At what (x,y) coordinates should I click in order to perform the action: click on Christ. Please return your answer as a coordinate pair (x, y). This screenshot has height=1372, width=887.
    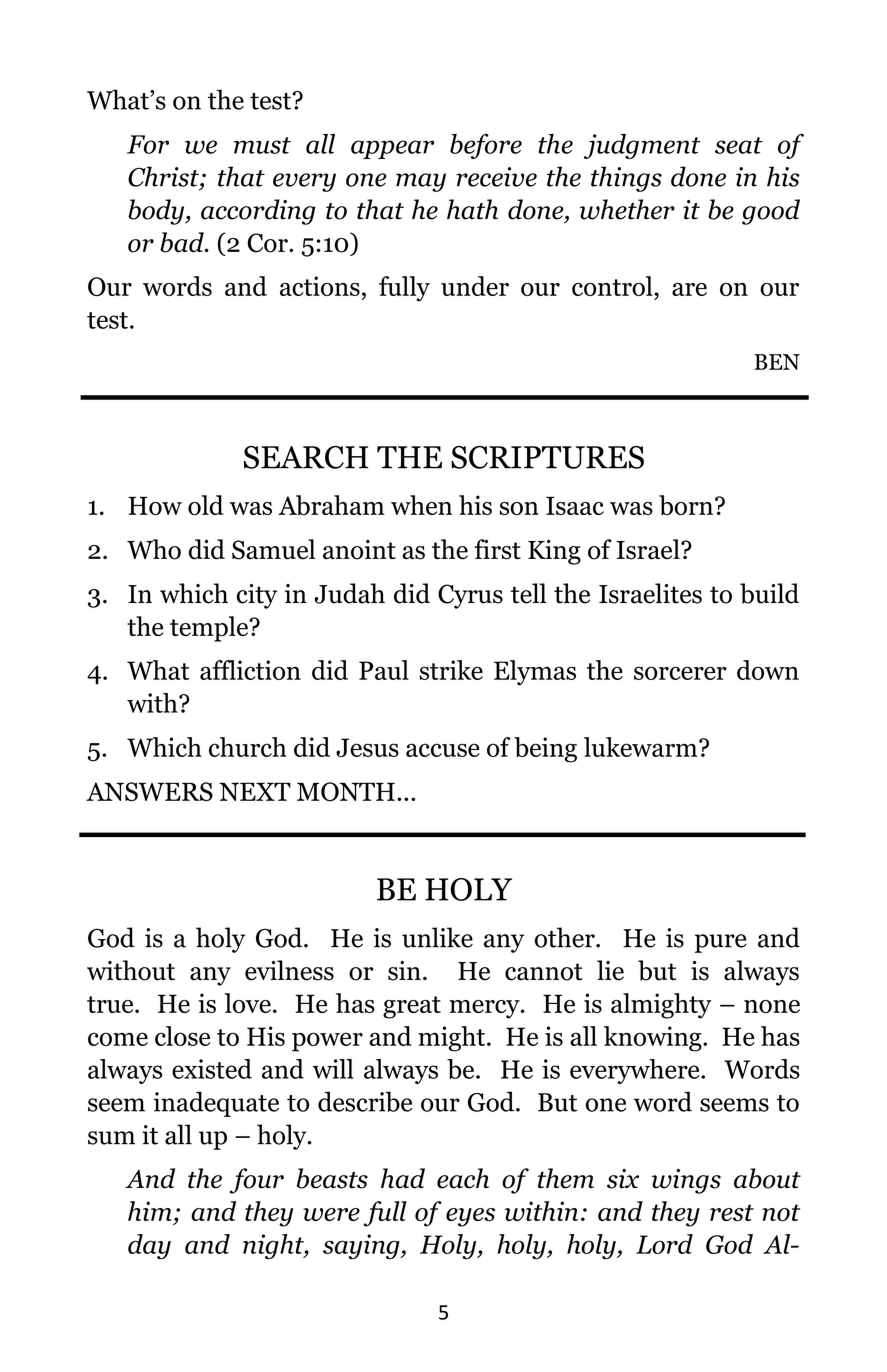
    Looking at the image, I should click on (164, 177).
